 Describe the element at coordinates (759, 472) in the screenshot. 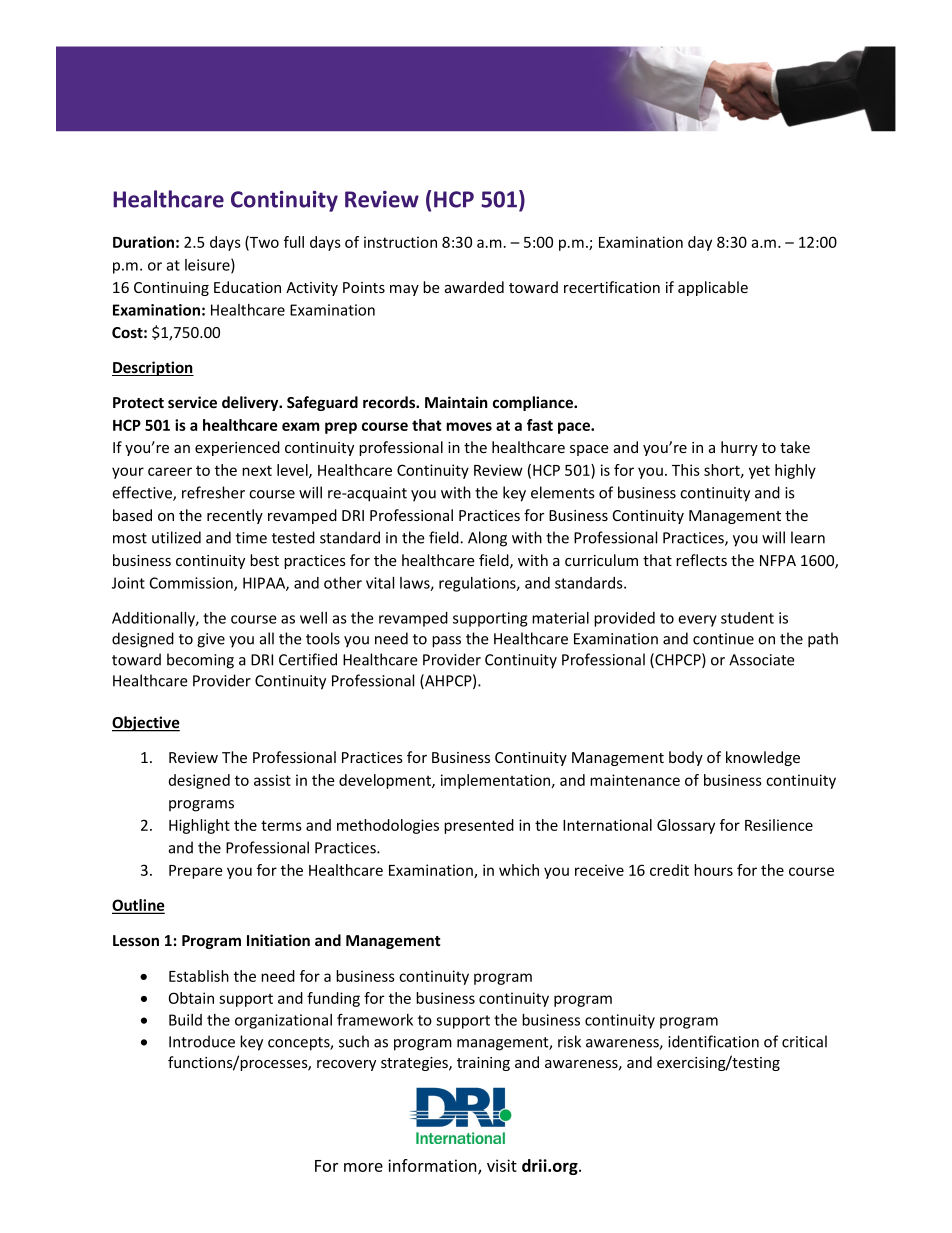

I see `yet` at that location.
